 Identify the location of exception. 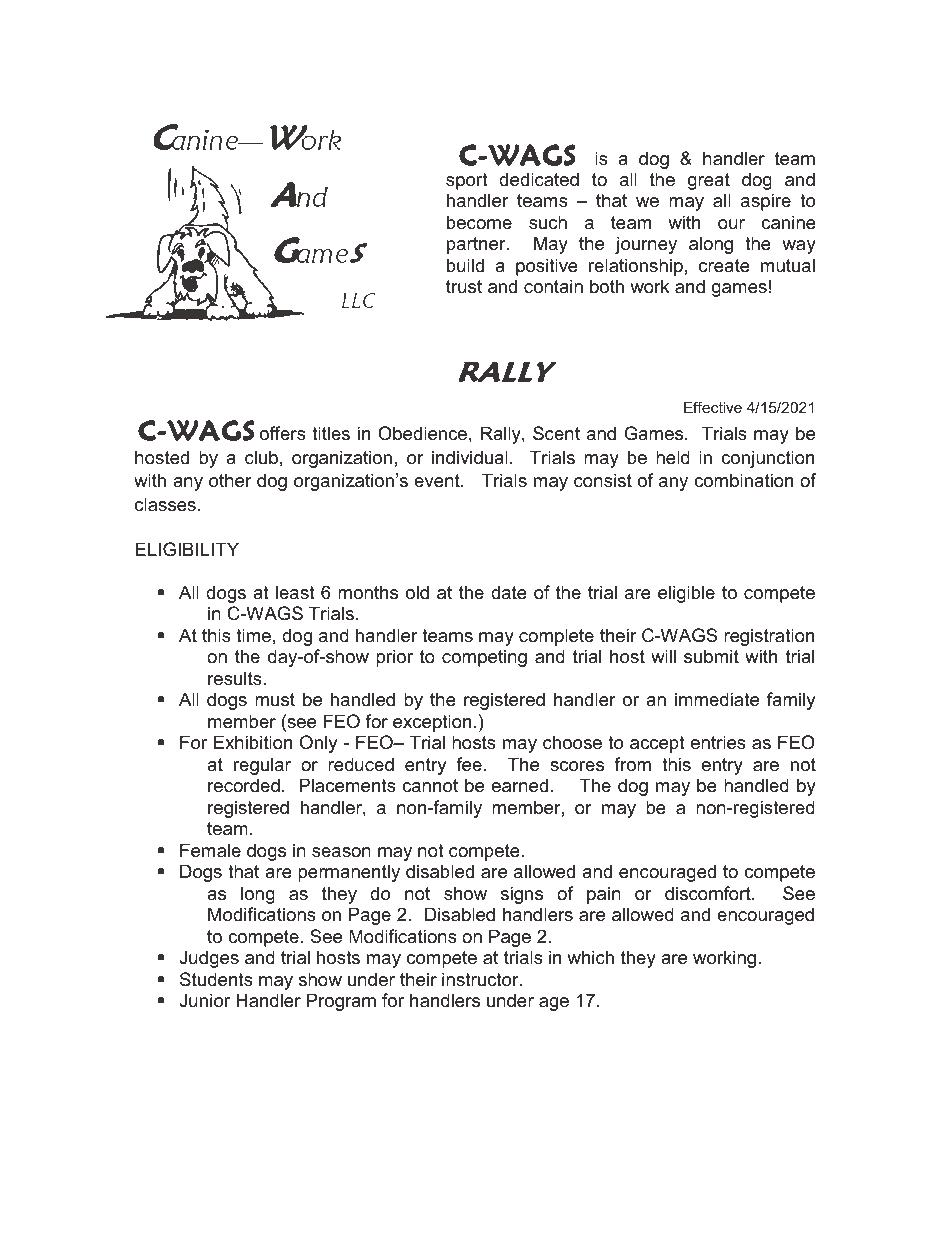
(432, 723).
